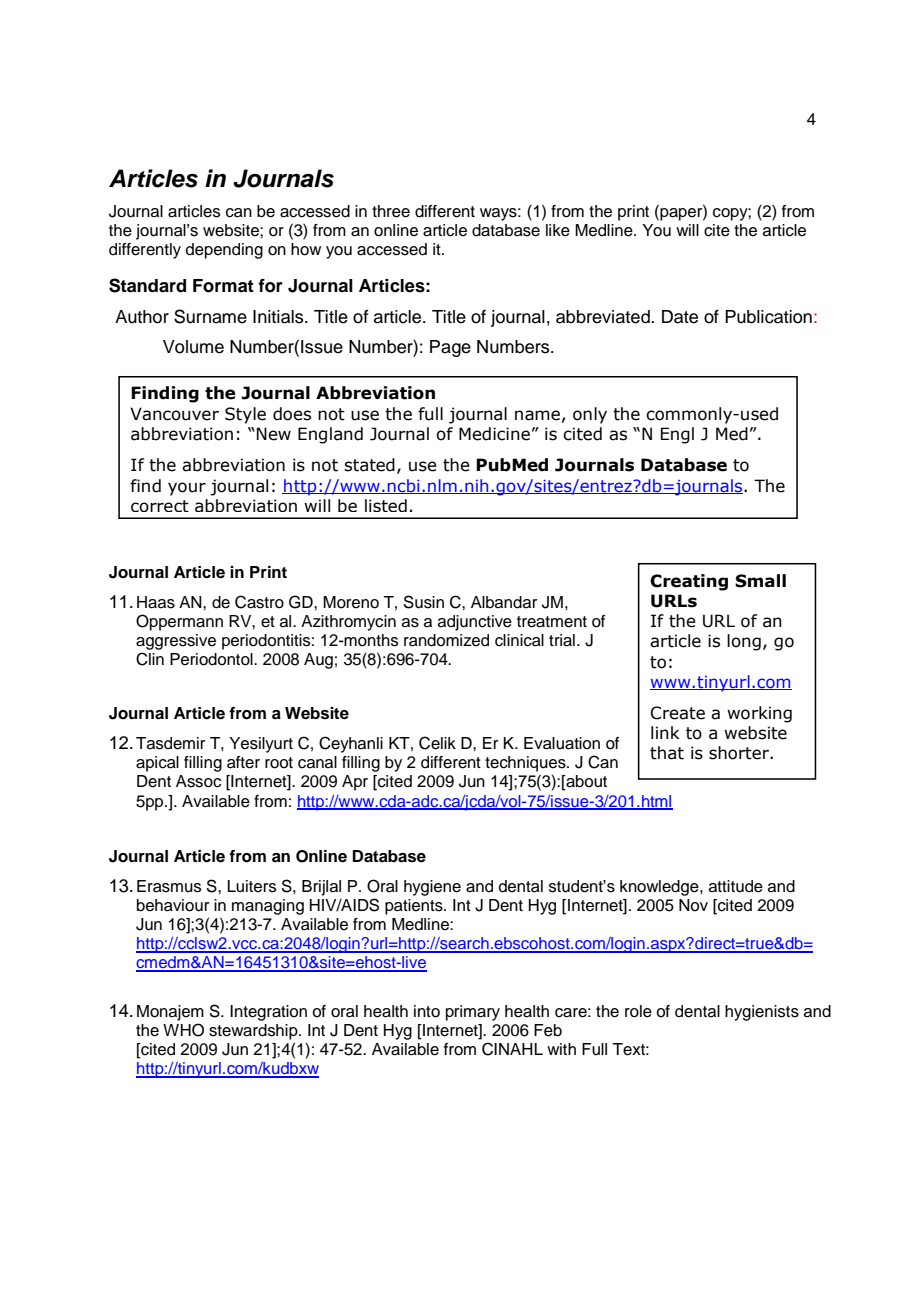  I want to click on Date, so click(680, 317).
